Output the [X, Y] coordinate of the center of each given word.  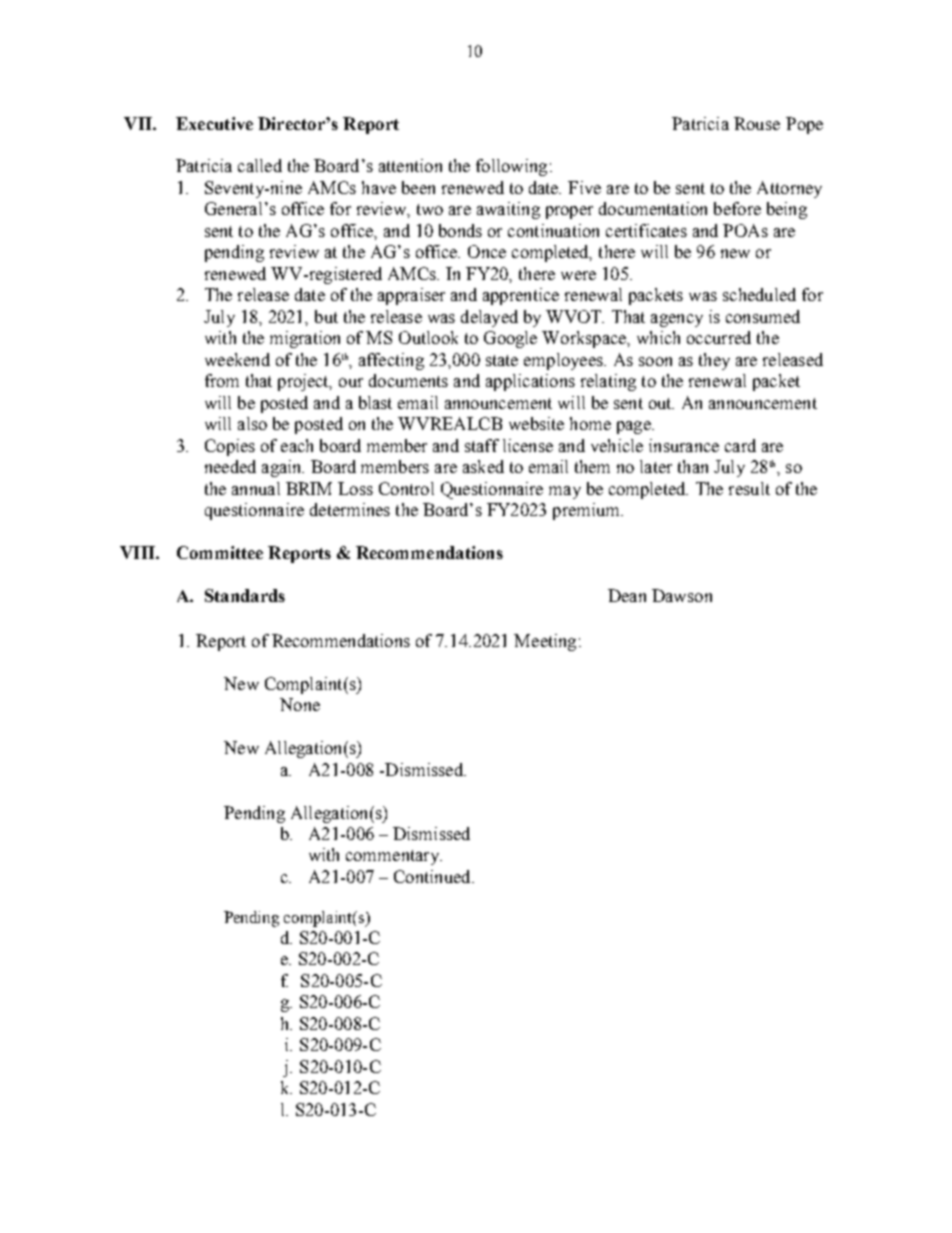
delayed [489, 318]
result [749, 488]
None [300, 704]
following [511, 167]
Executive [214, 123]
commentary [393, 857]
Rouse [757, 123]
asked [483, 466]
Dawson [682, 595]
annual [256, 488]
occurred [719, 337]
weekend [237, 359]
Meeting [545, 642]
